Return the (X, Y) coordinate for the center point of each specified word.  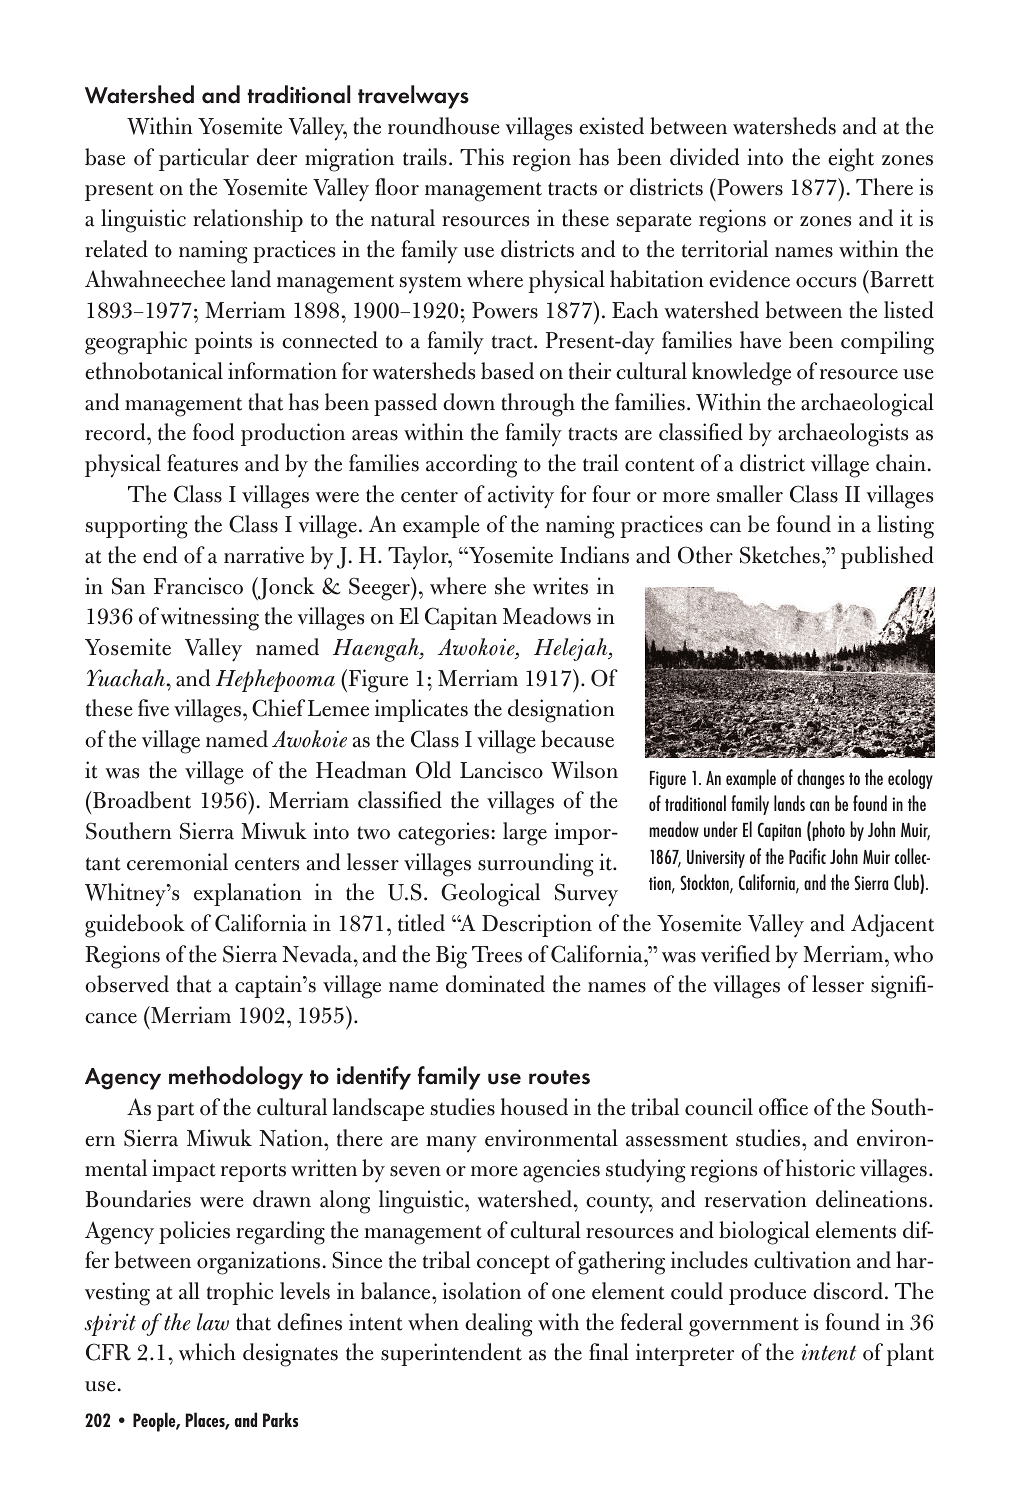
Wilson (584, 770)
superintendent (451, 1354)
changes (821, 779)
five (153, 708)
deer (277, 157)
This (482, 157)
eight (851, 160)
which (207, 1352)
